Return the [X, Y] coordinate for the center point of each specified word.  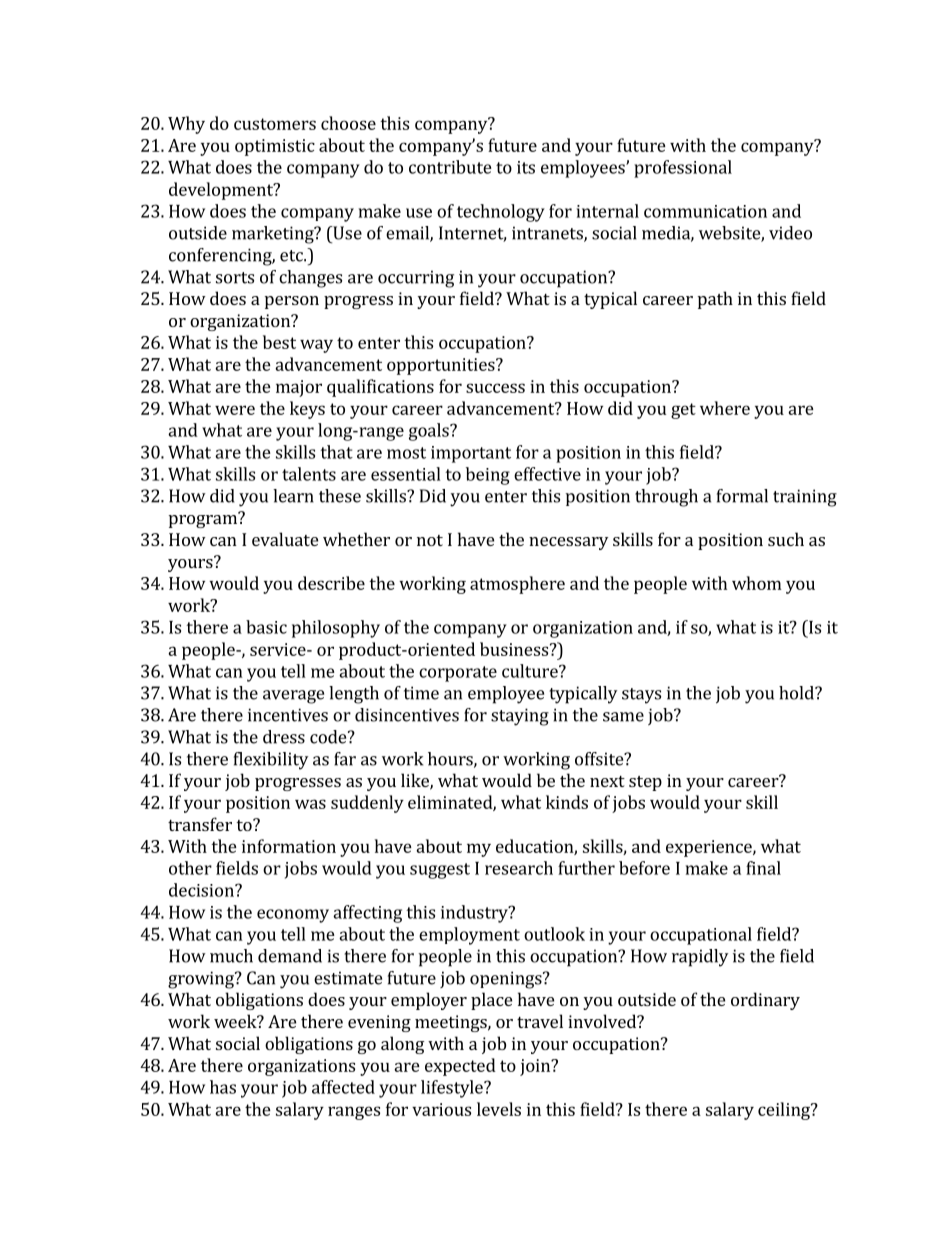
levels [499, 1109]
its [526, 167]
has [223, 1087]
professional [683, 169]
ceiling [785, 1111]
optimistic [275, 147]
